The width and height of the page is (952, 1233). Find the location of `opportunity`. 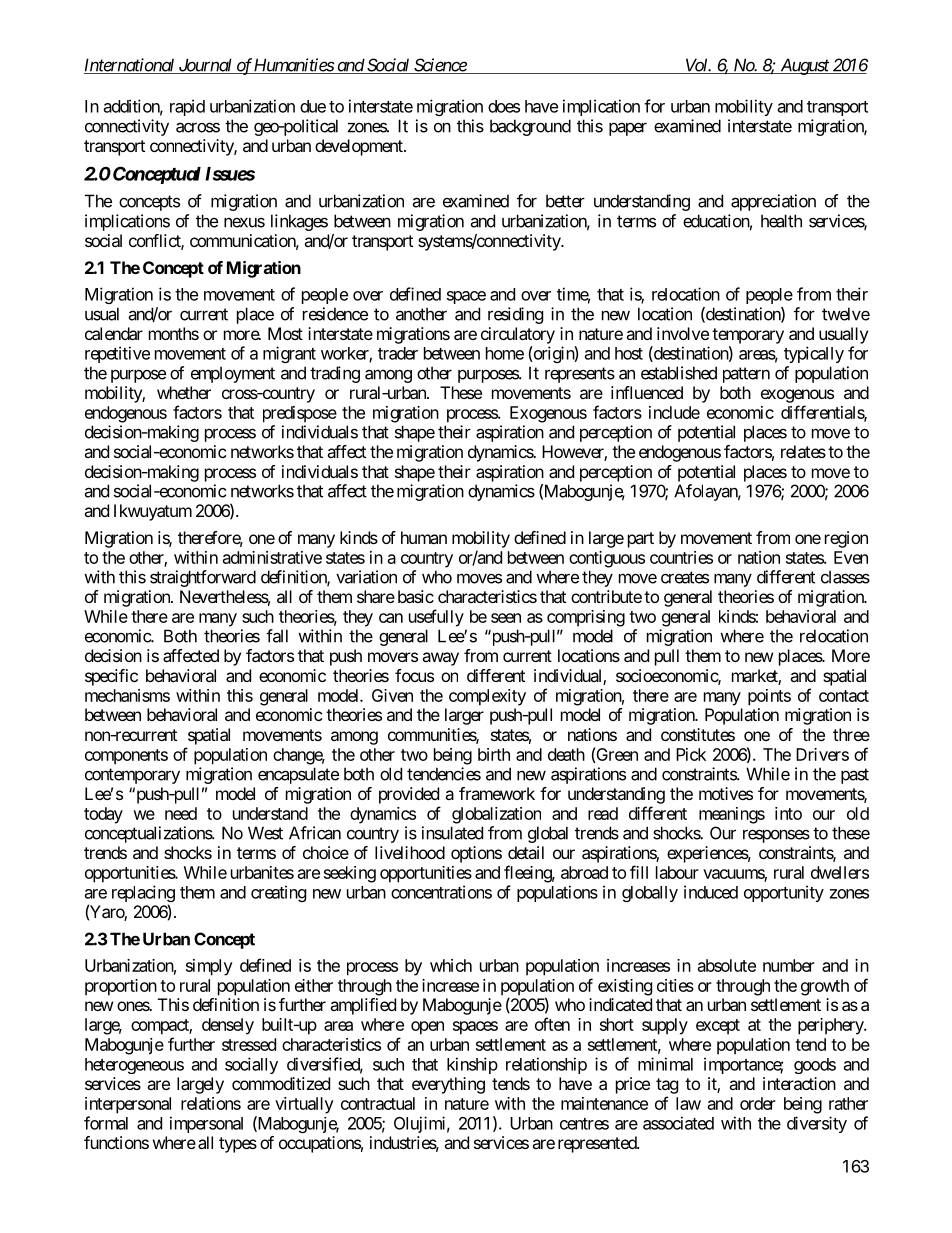

opportunity is located at coordinates (784, 893).
